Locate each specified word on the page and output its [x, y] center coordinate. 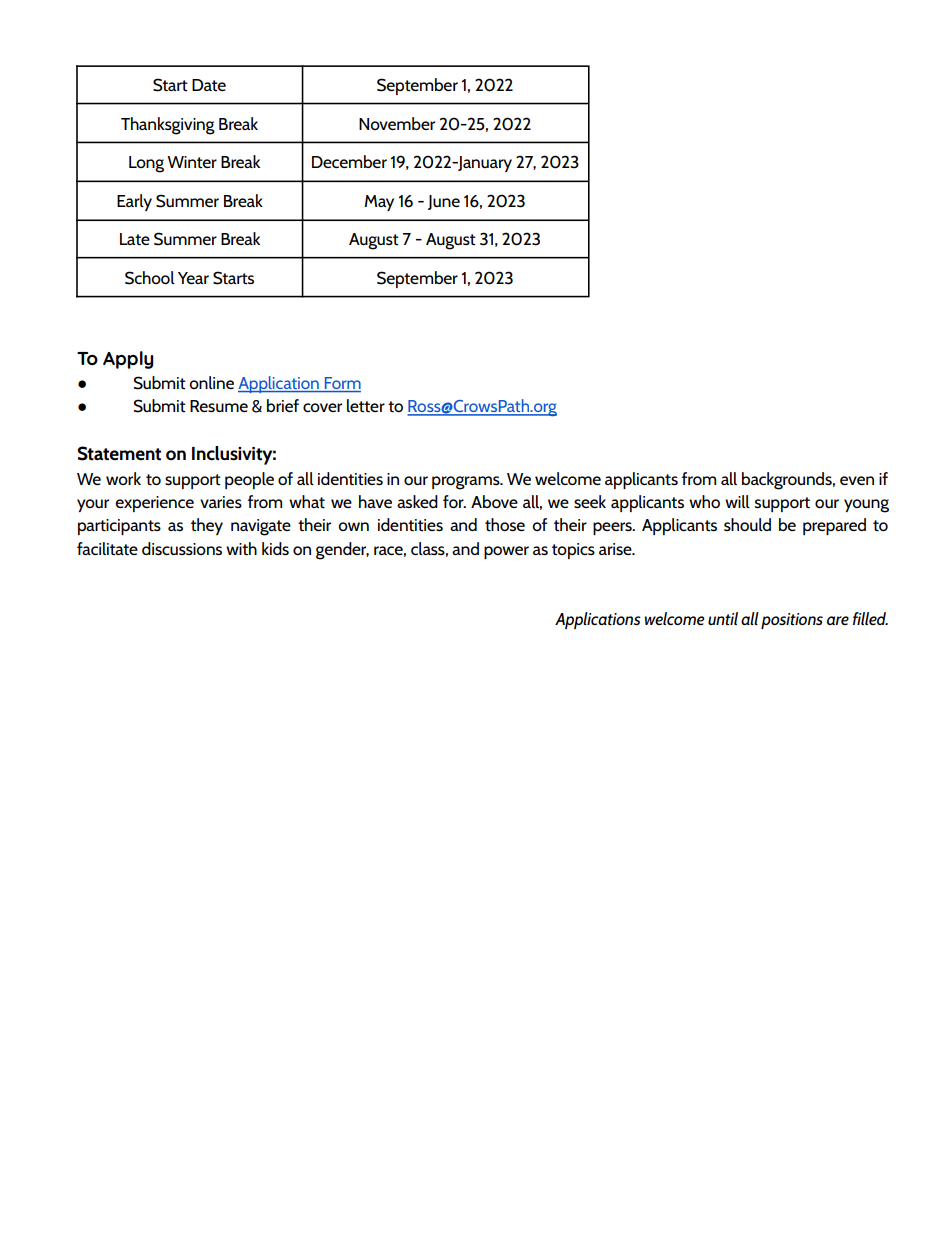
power [506, 552]
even [857, 480]
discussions [182, 548]
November [397, 123]
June [444, 202]
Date [209, 85]
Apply [128, 360]
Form [341, 384]
